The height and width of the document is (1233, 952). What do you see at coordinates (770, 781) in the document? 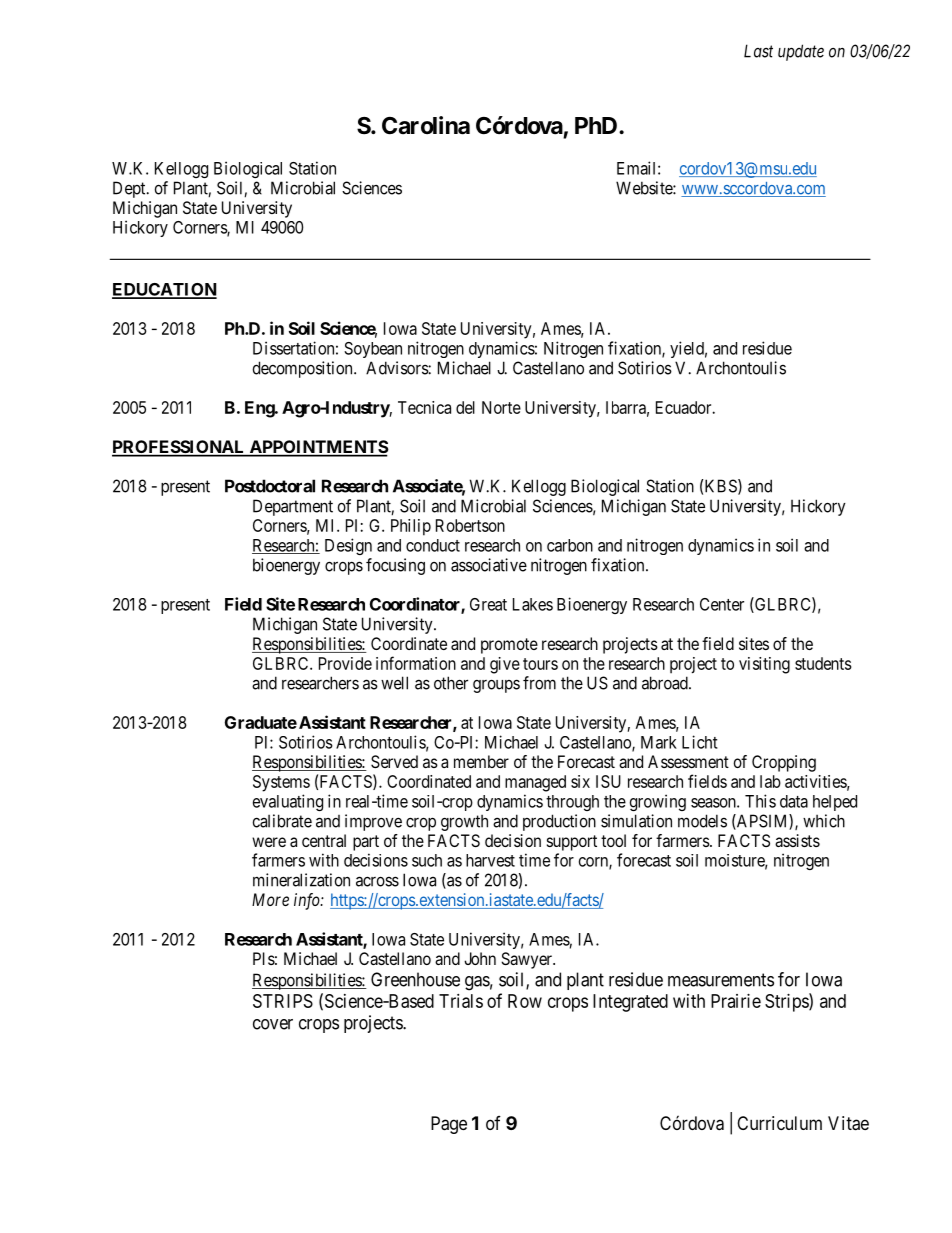
I see `lab` at bounding box center [770, 781].
